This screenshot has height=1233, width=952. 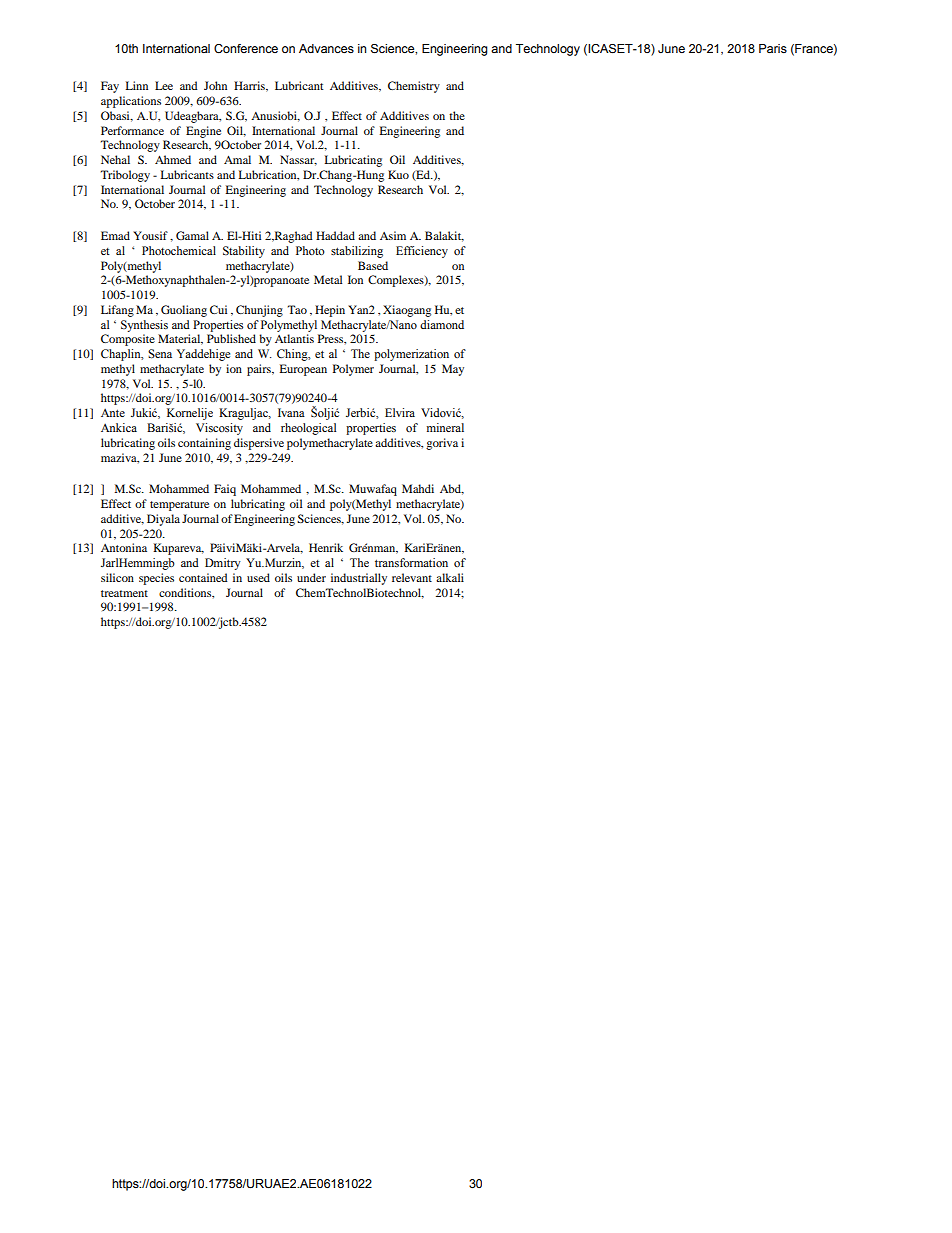 What do you see at coordinates (773, 48) in the screenshot?
I see `Paris` at bounding box center [773, 48].
